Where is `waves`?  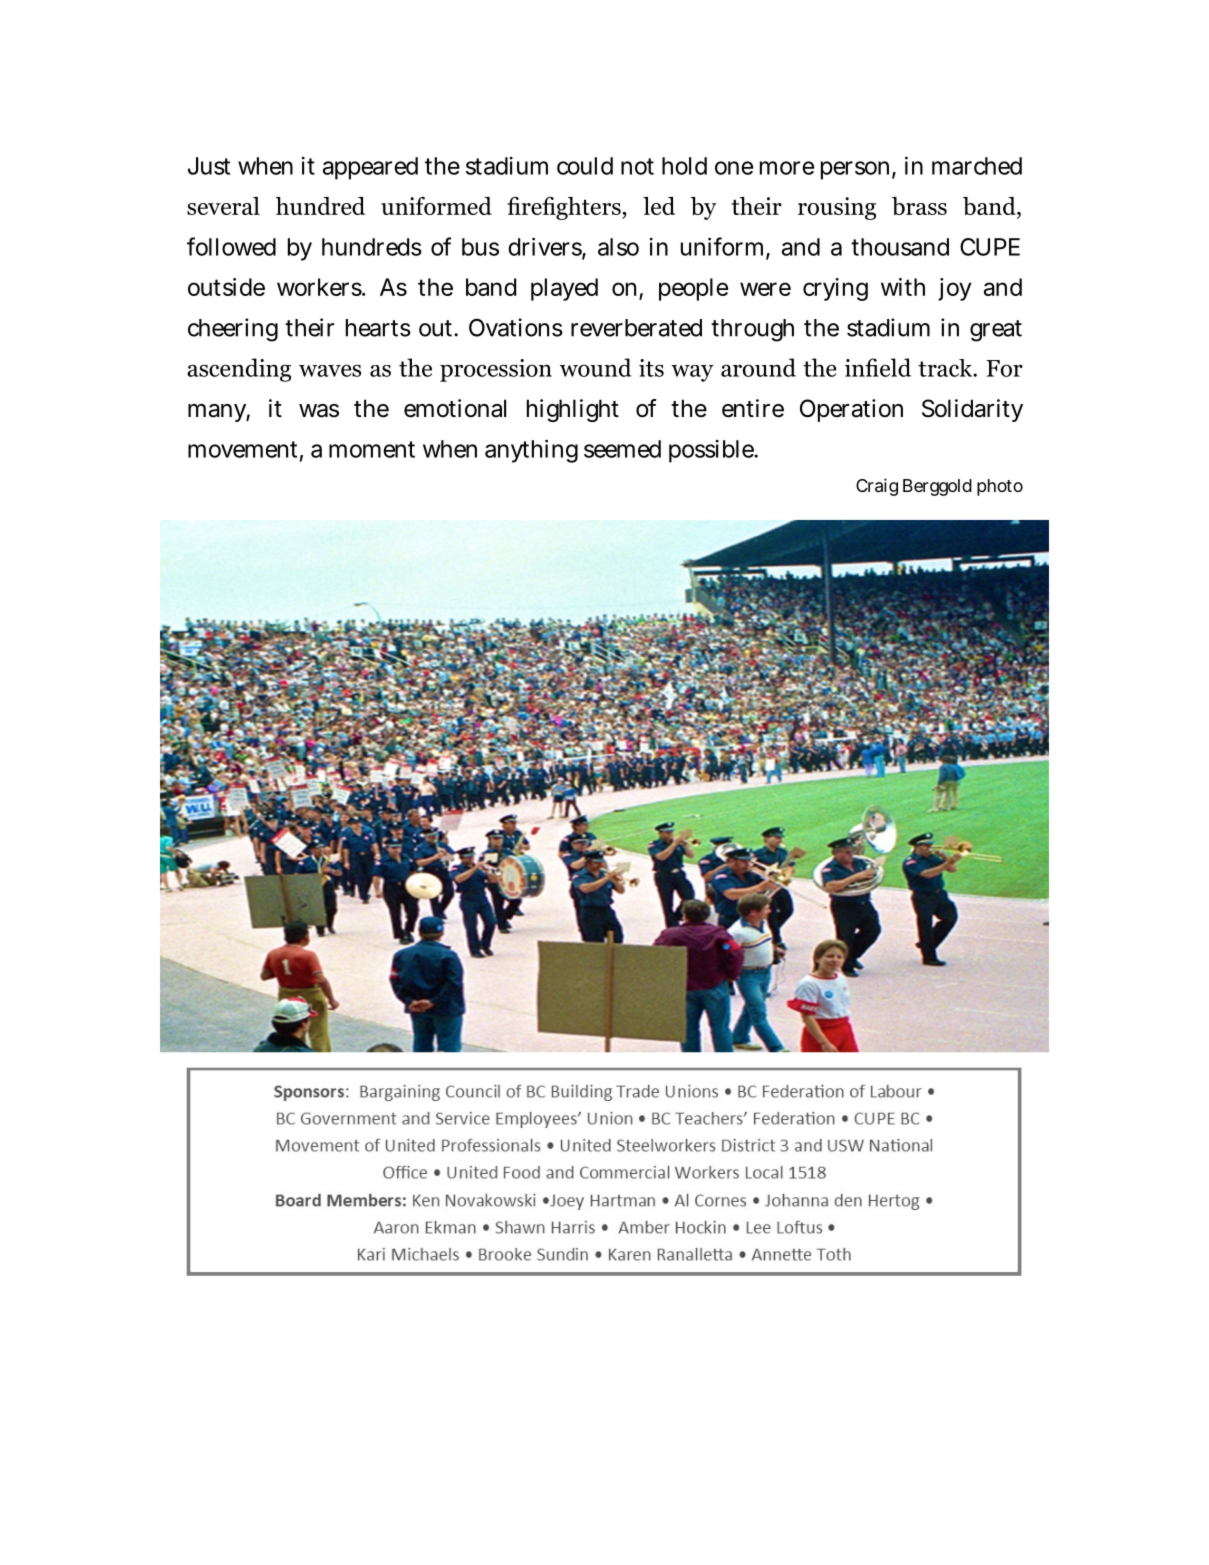
waves is located at coordinates (330, 370).
